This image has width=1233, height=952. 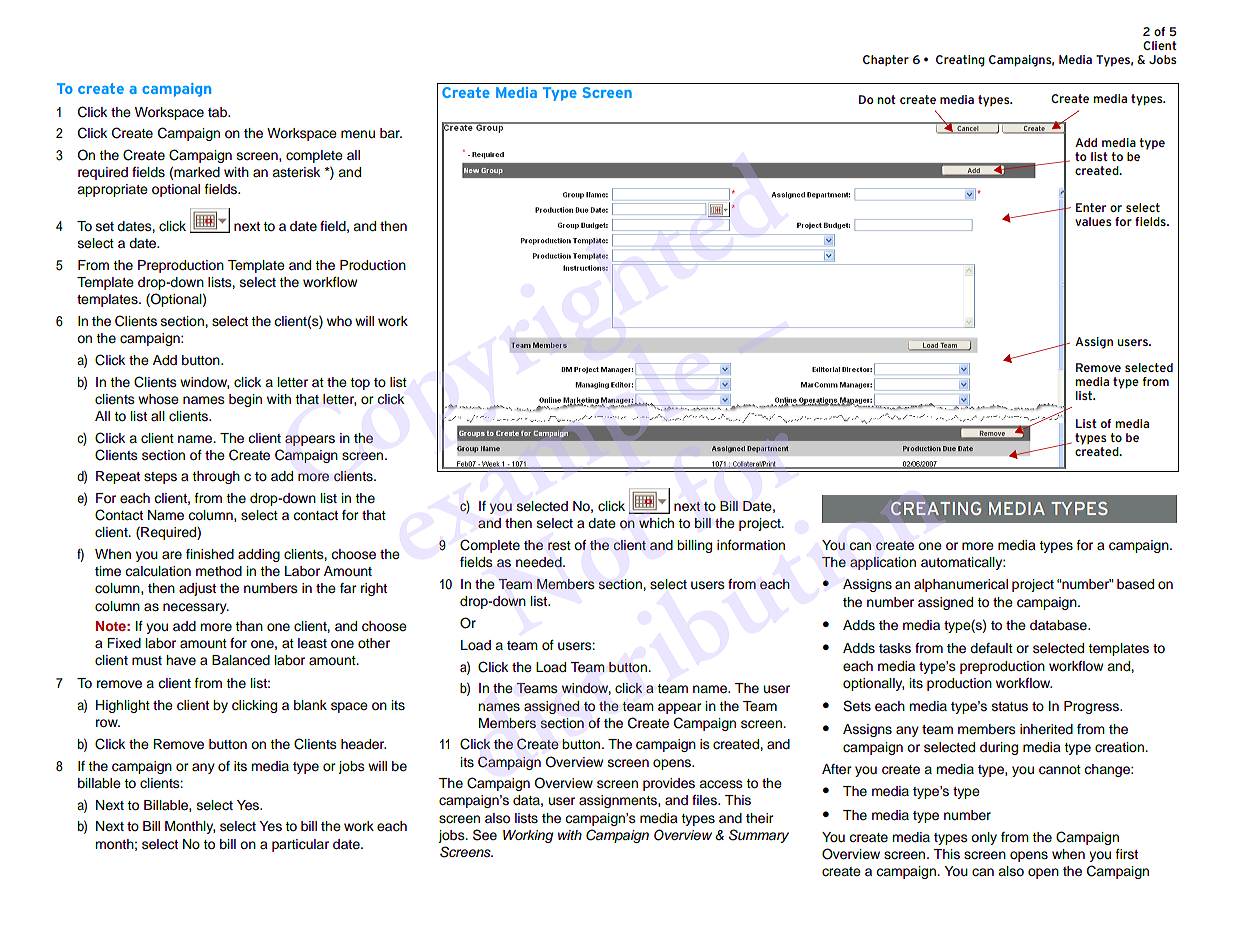 I want to click on Chapter, so click(x=886, y=60).
